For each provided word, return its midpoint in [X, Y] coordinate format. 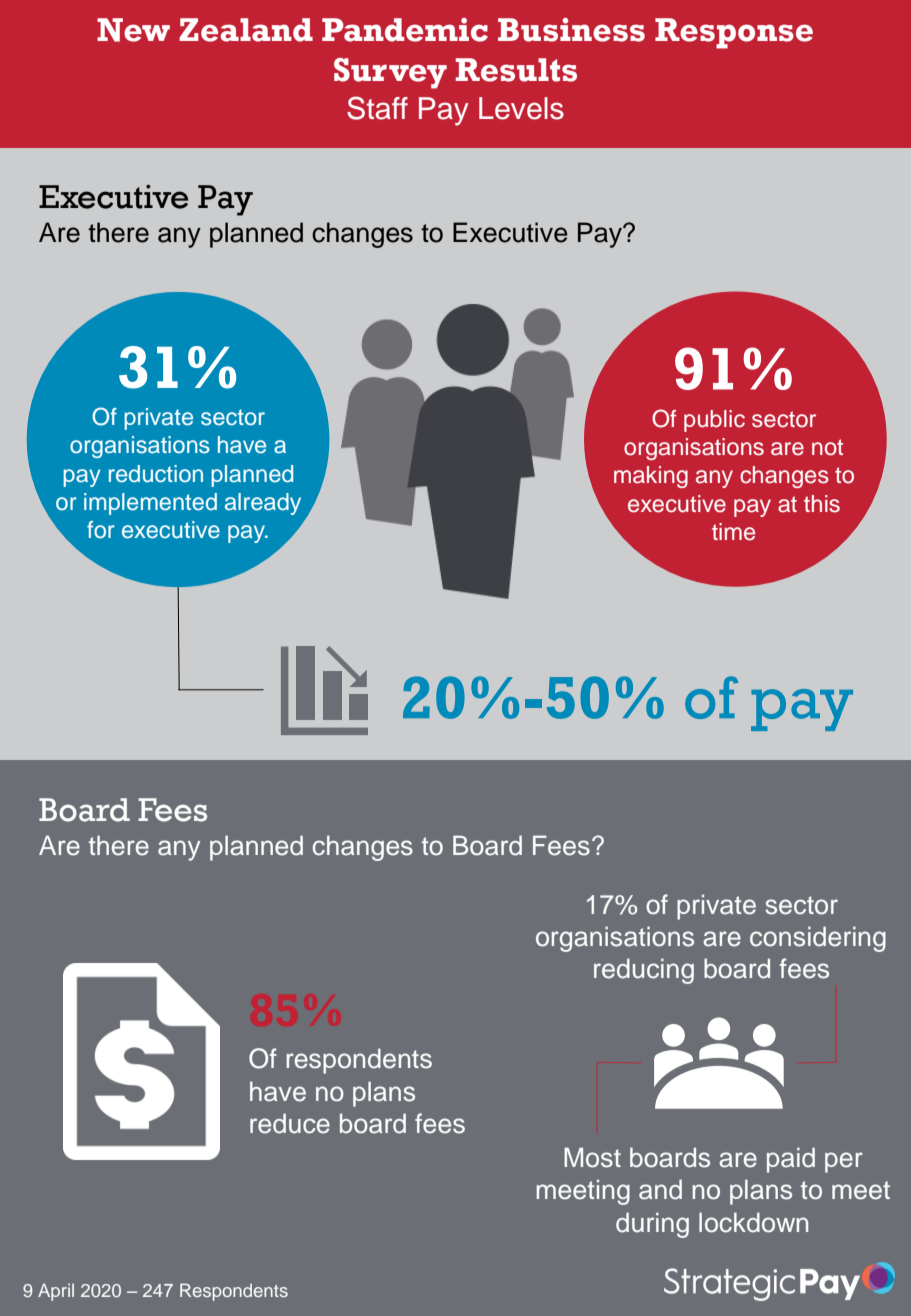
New [133, 30]
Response [734, 33]
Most [592, 1157]
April [56, 1292]
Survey [390, 73]
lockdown [753, 1222]
